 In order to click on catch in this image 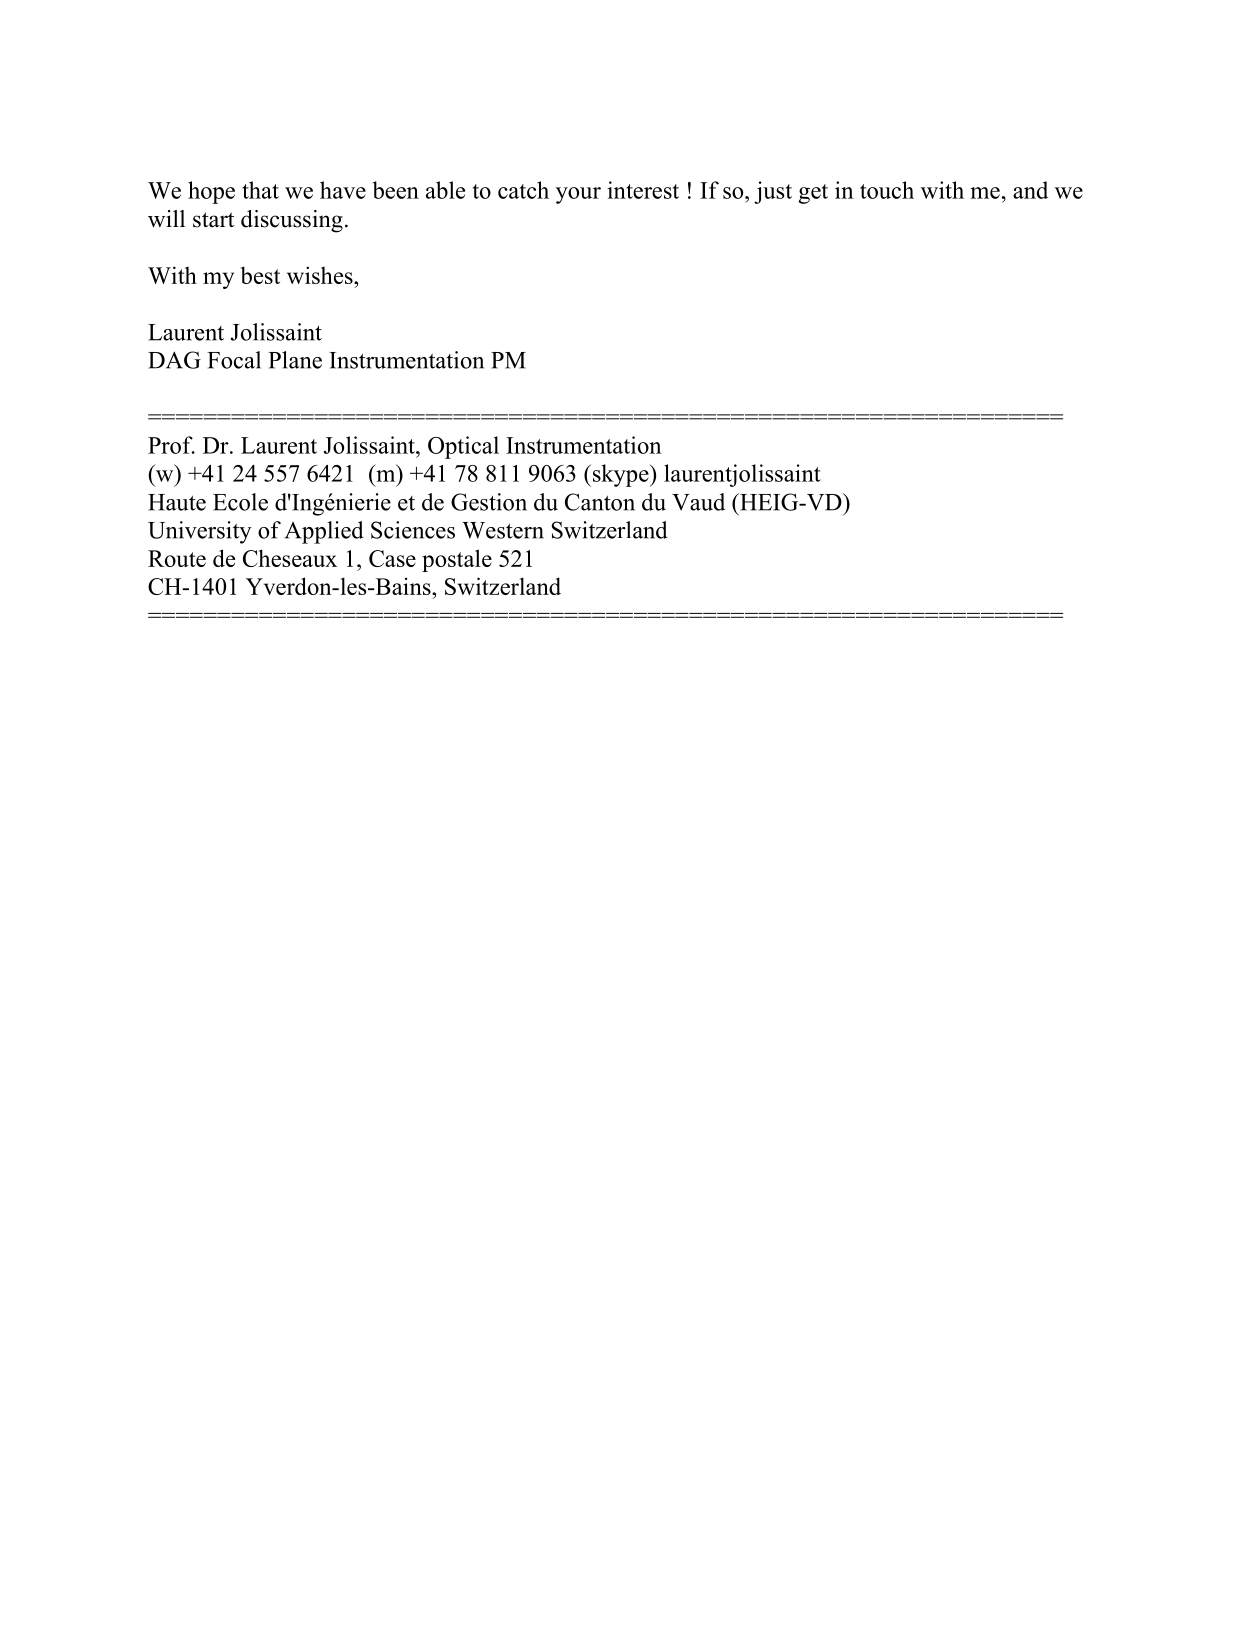, I will do `click(523, 190)`.
